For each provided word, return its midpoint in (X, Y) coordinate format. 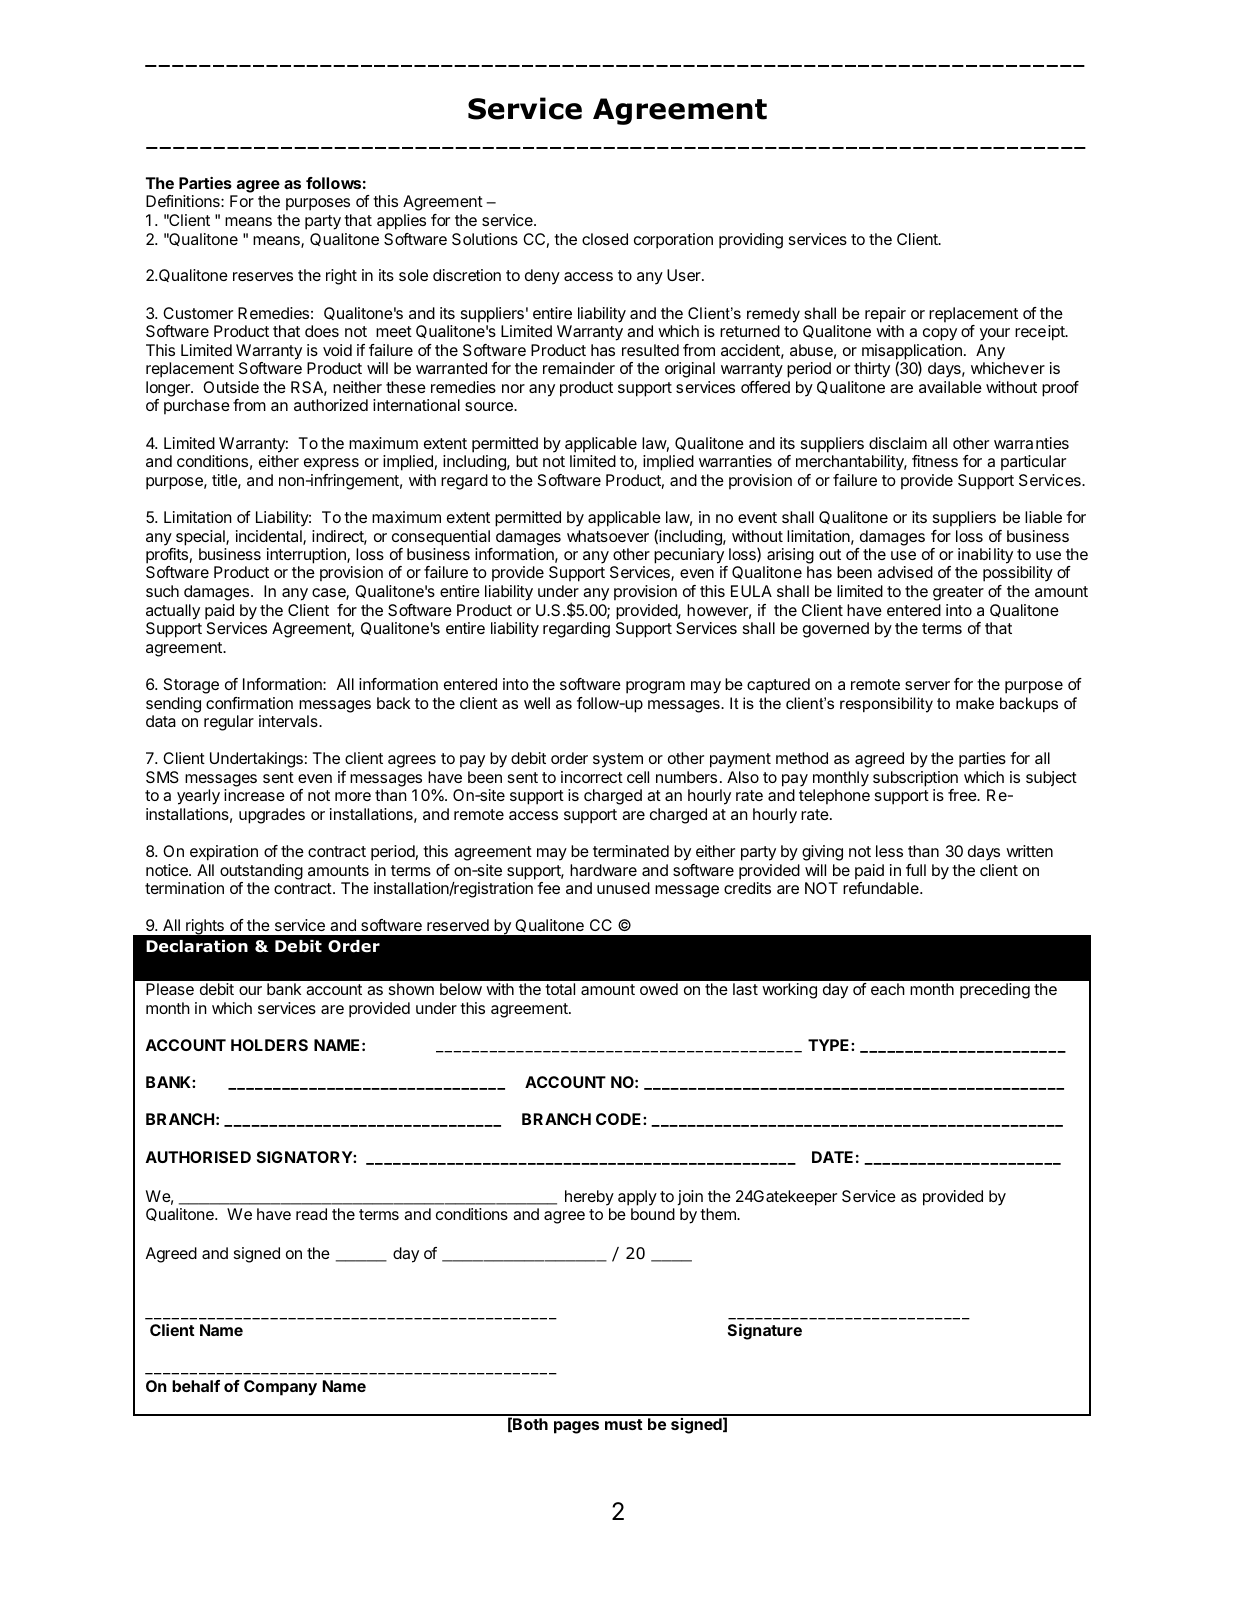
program (655, 687)
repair (885, 315)
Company (280, 1388)
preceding (995, 991)
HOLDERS (269, 1045)
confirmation (249, 703)
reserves (263, 276)
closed (605, 239)
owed (659, 989)
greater (958, 593)
